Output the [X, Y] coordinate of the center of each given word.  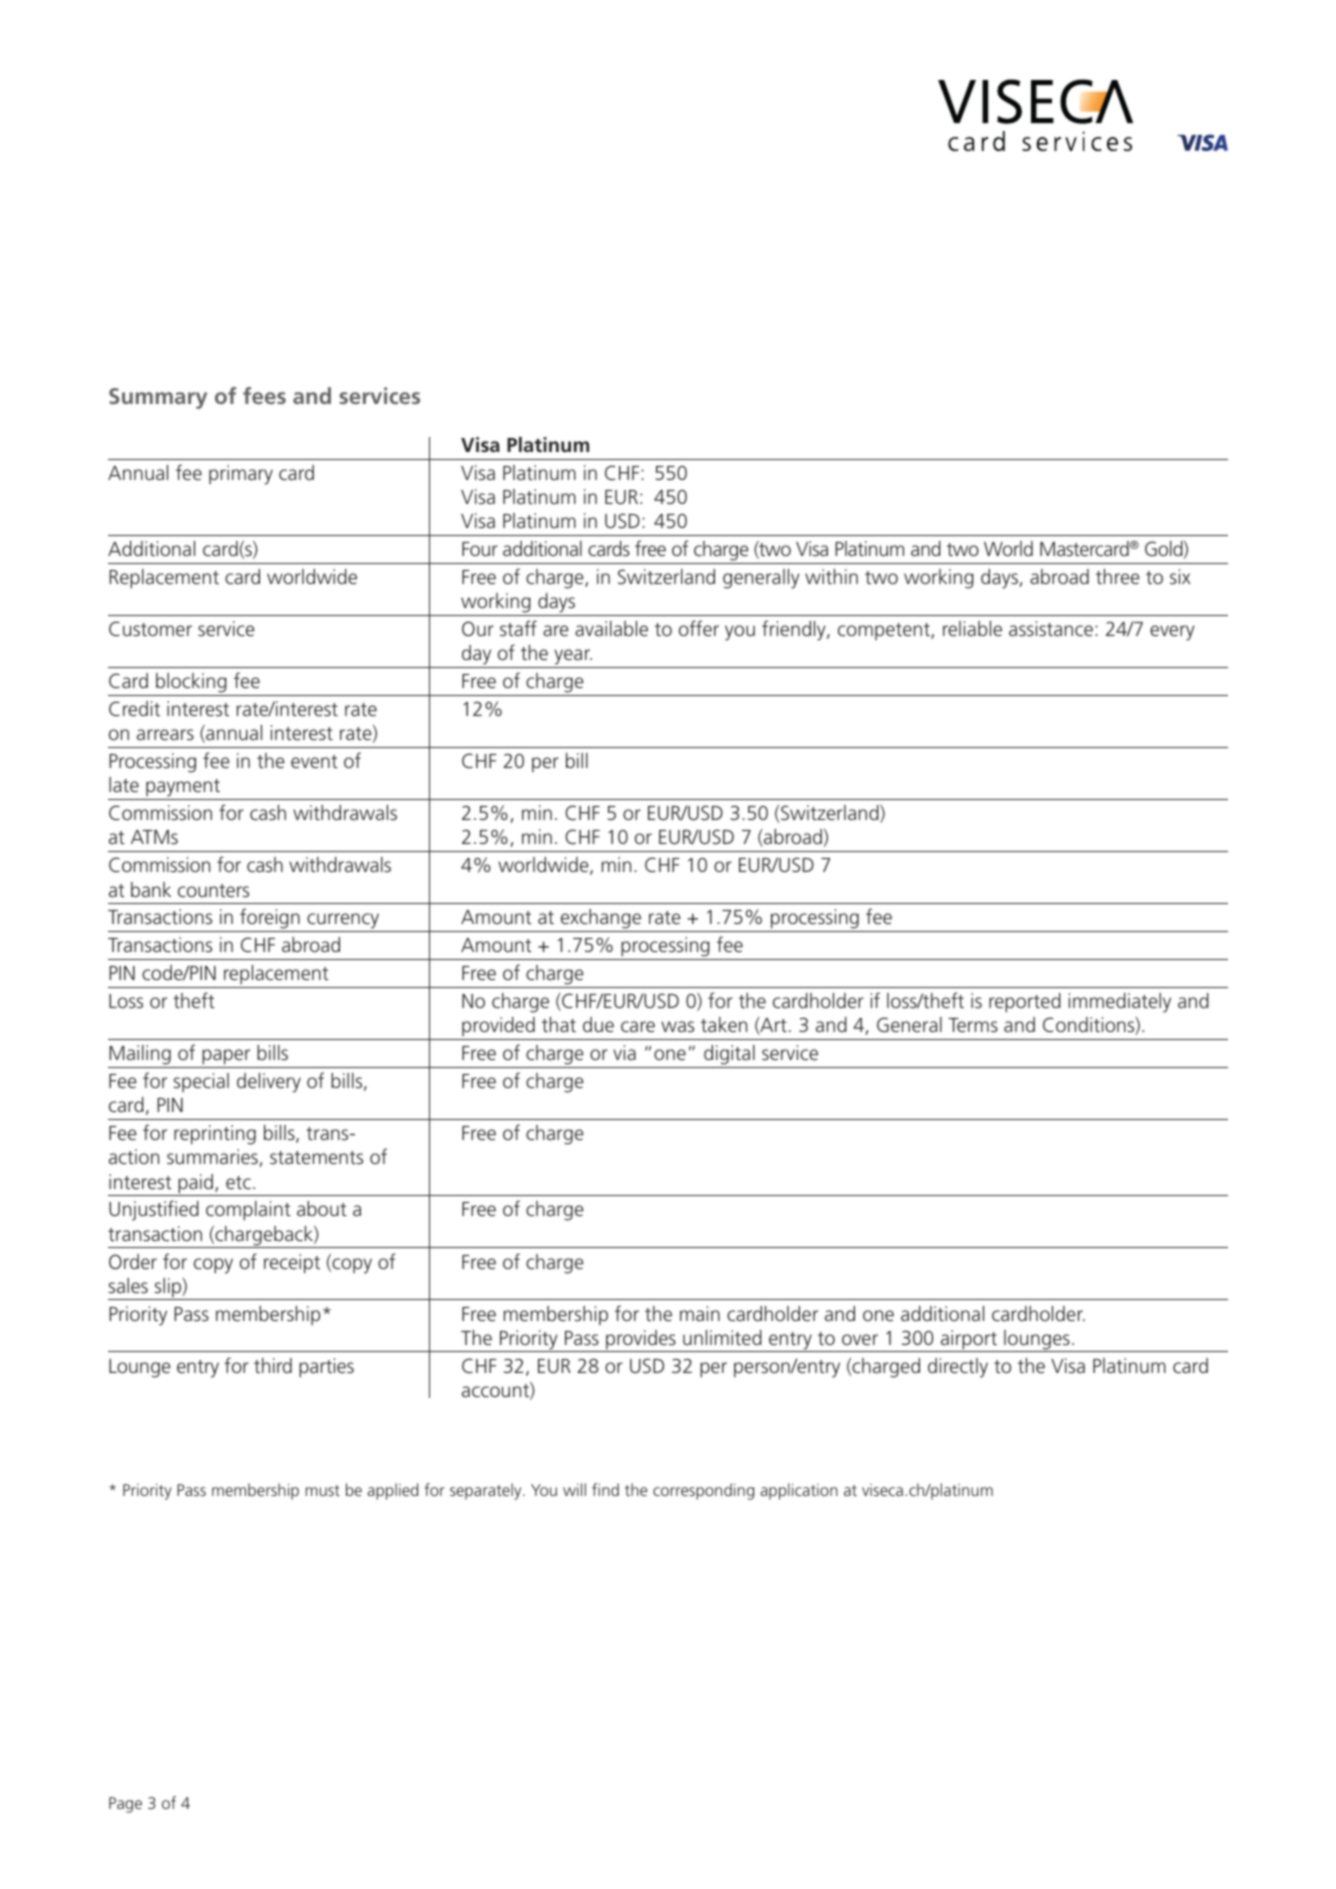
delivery [269, 1083]
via [624, 1052]
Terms [973, 1025]
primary [241, 475]
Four [480, 549]
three [1118, 576]
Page [125, 1805]
